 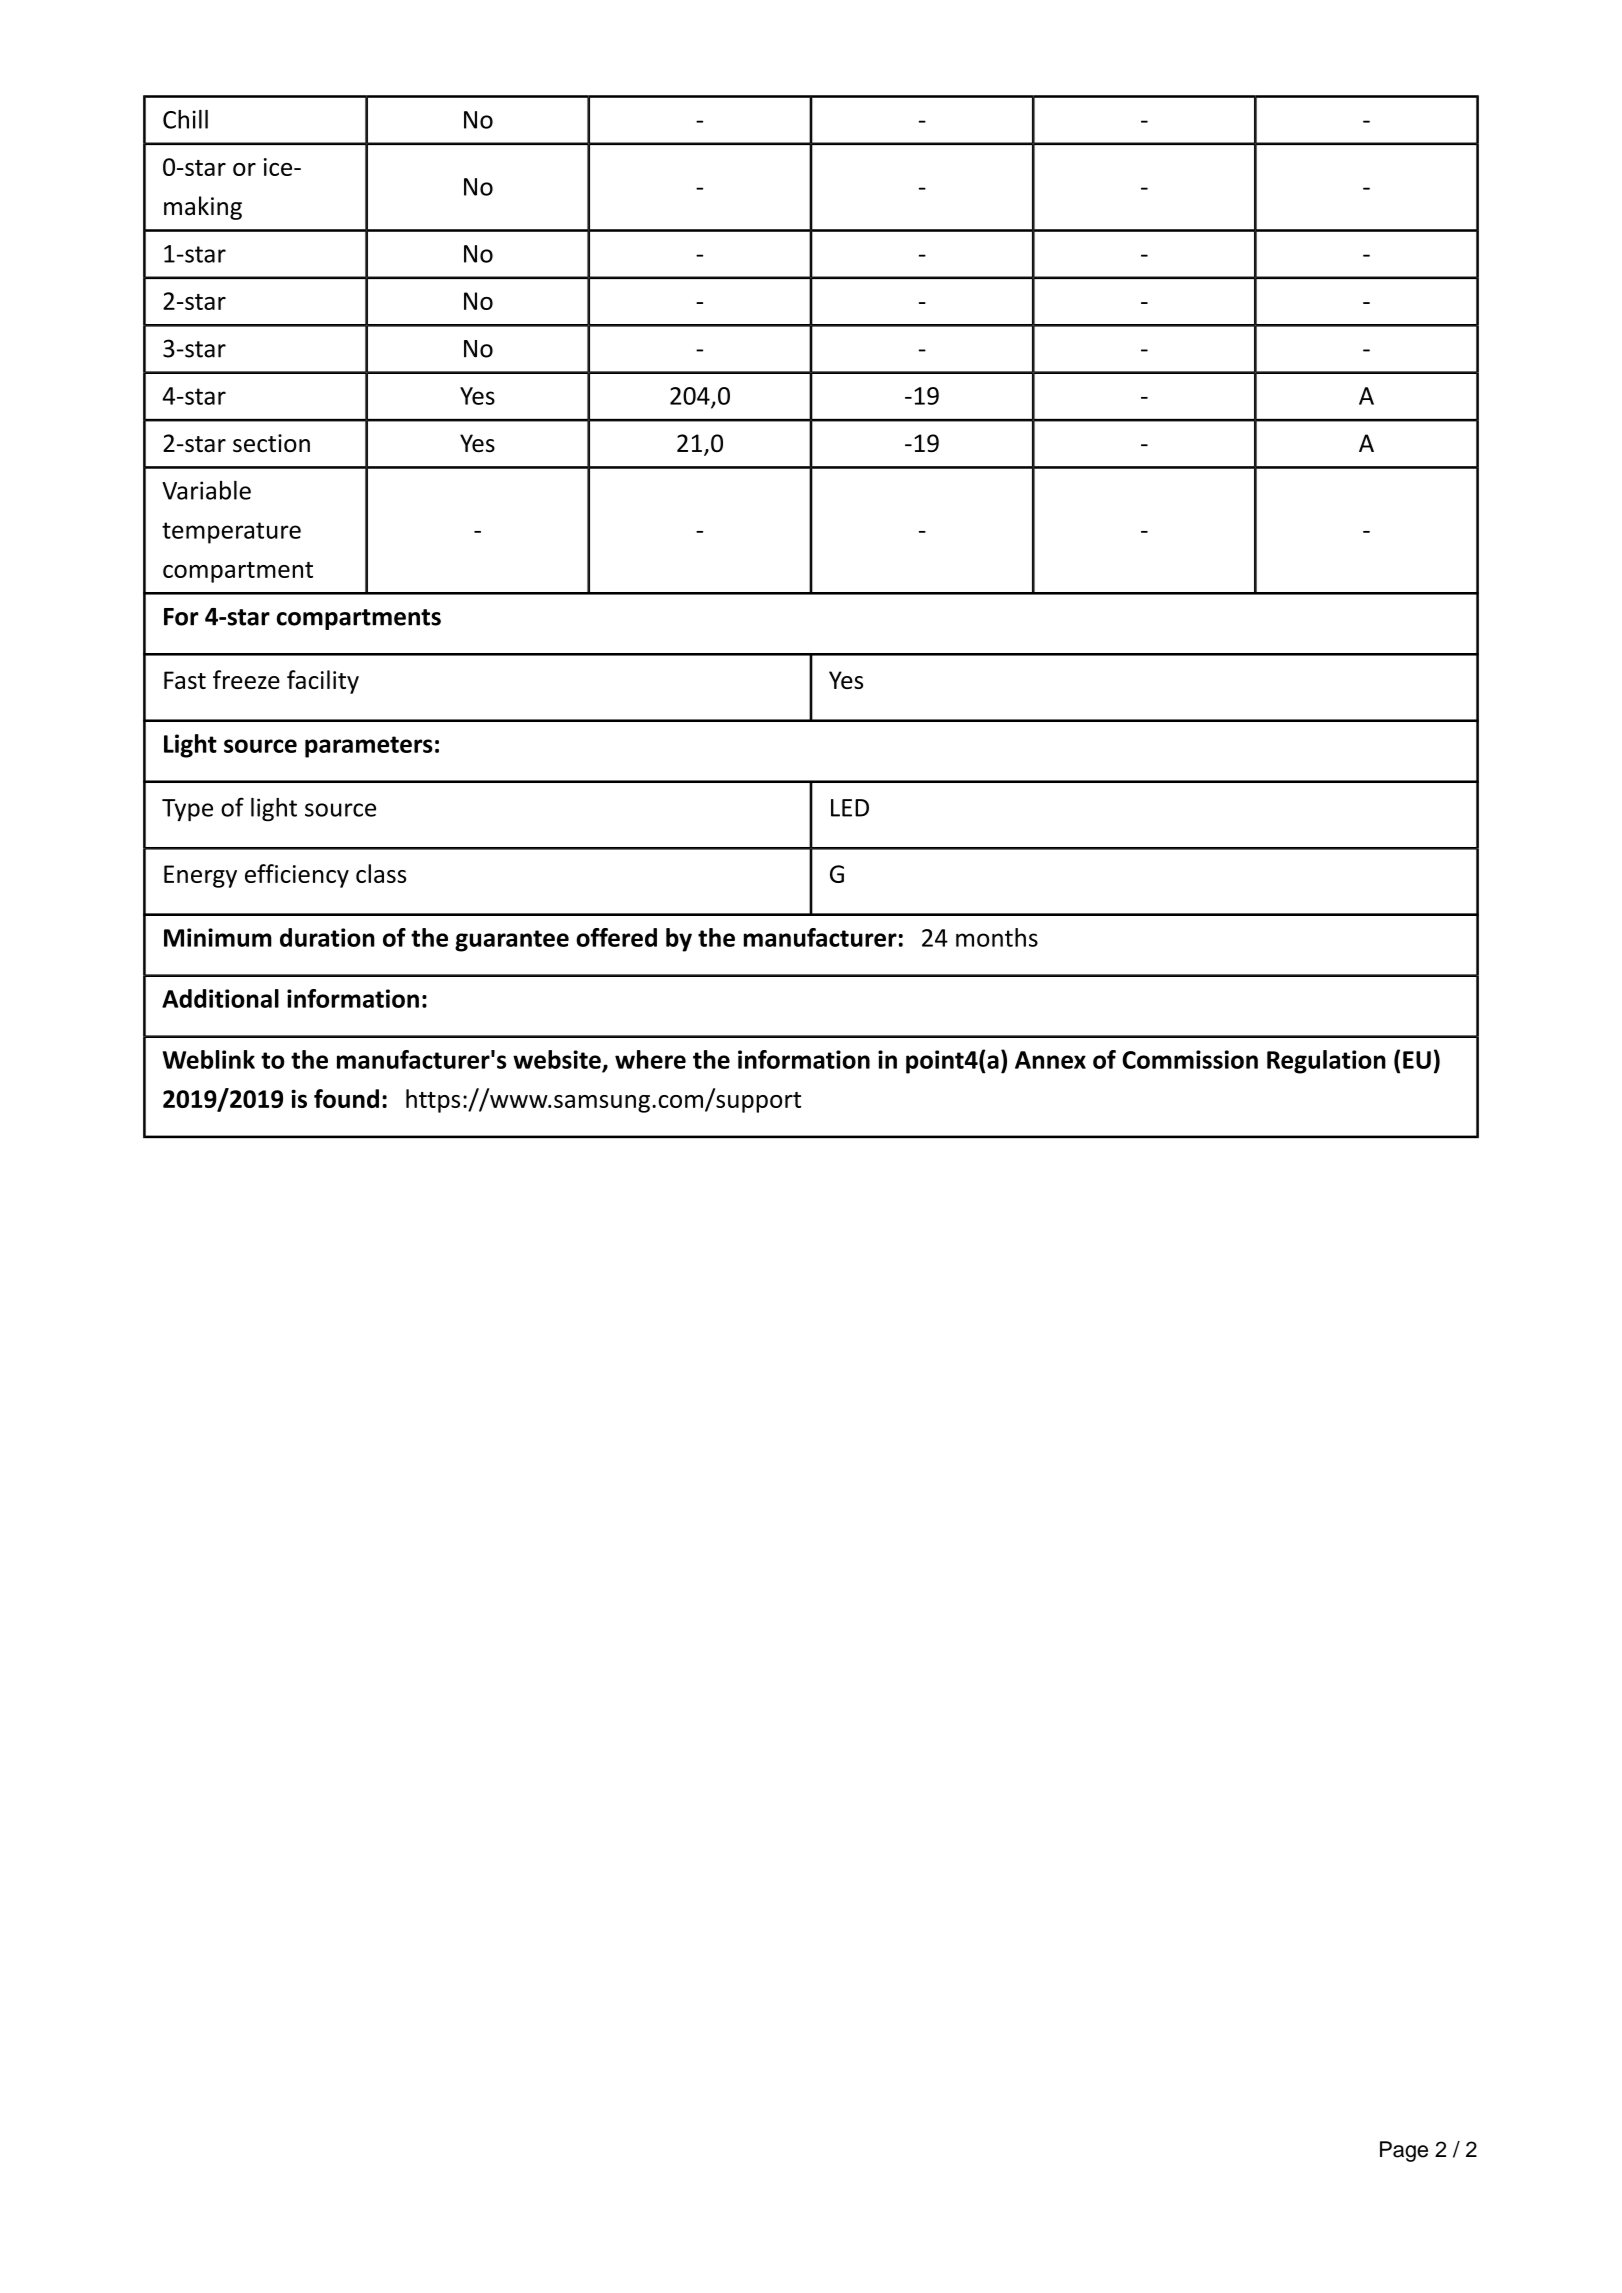 I want to click on Regulation, so click(x=1326, y=1062).
